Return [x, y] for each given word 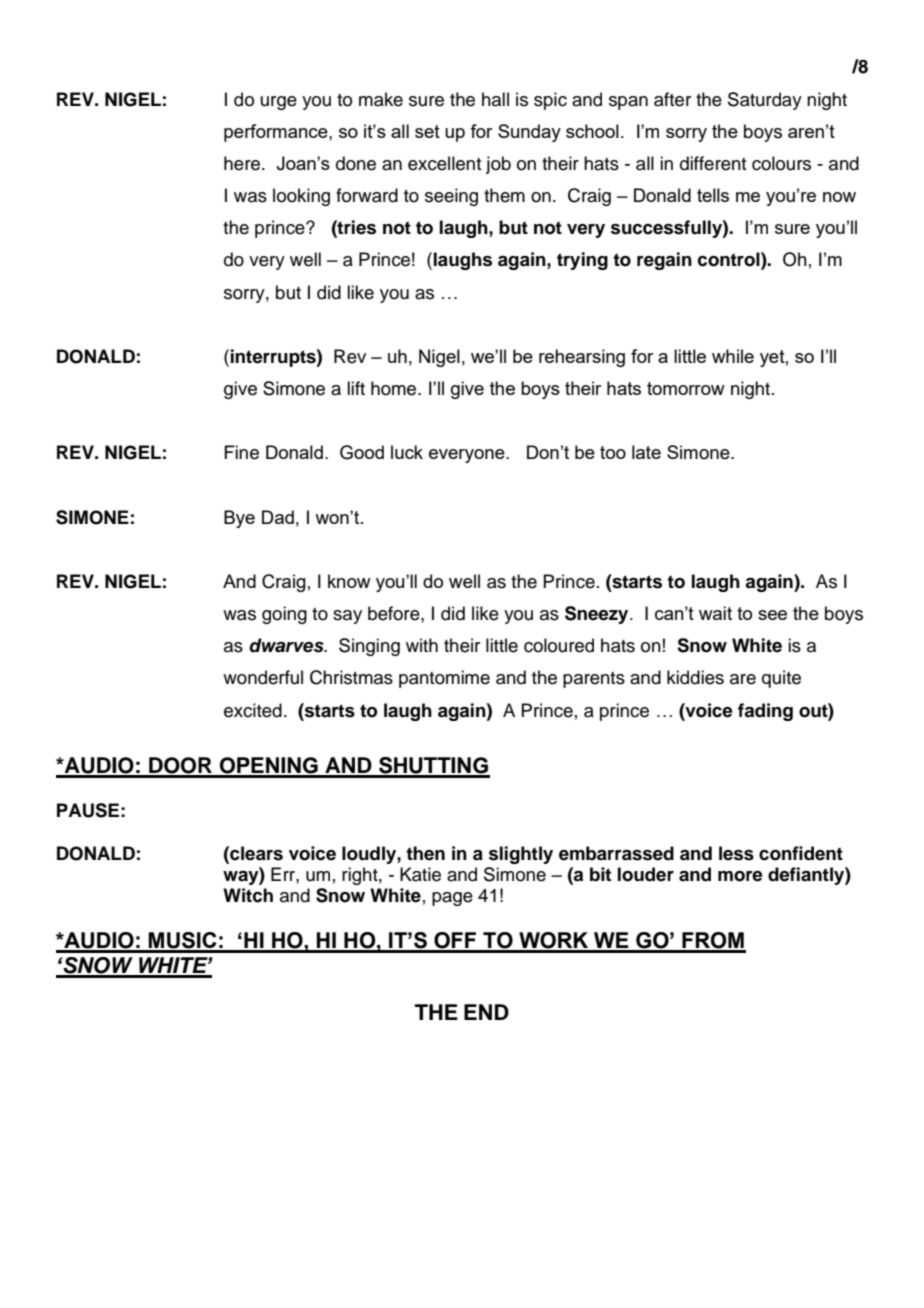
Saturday [765, 101]
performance [277, 133]
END [486, 1012]
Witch [248, 895]
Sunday [529, 133]
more [740, 876]
